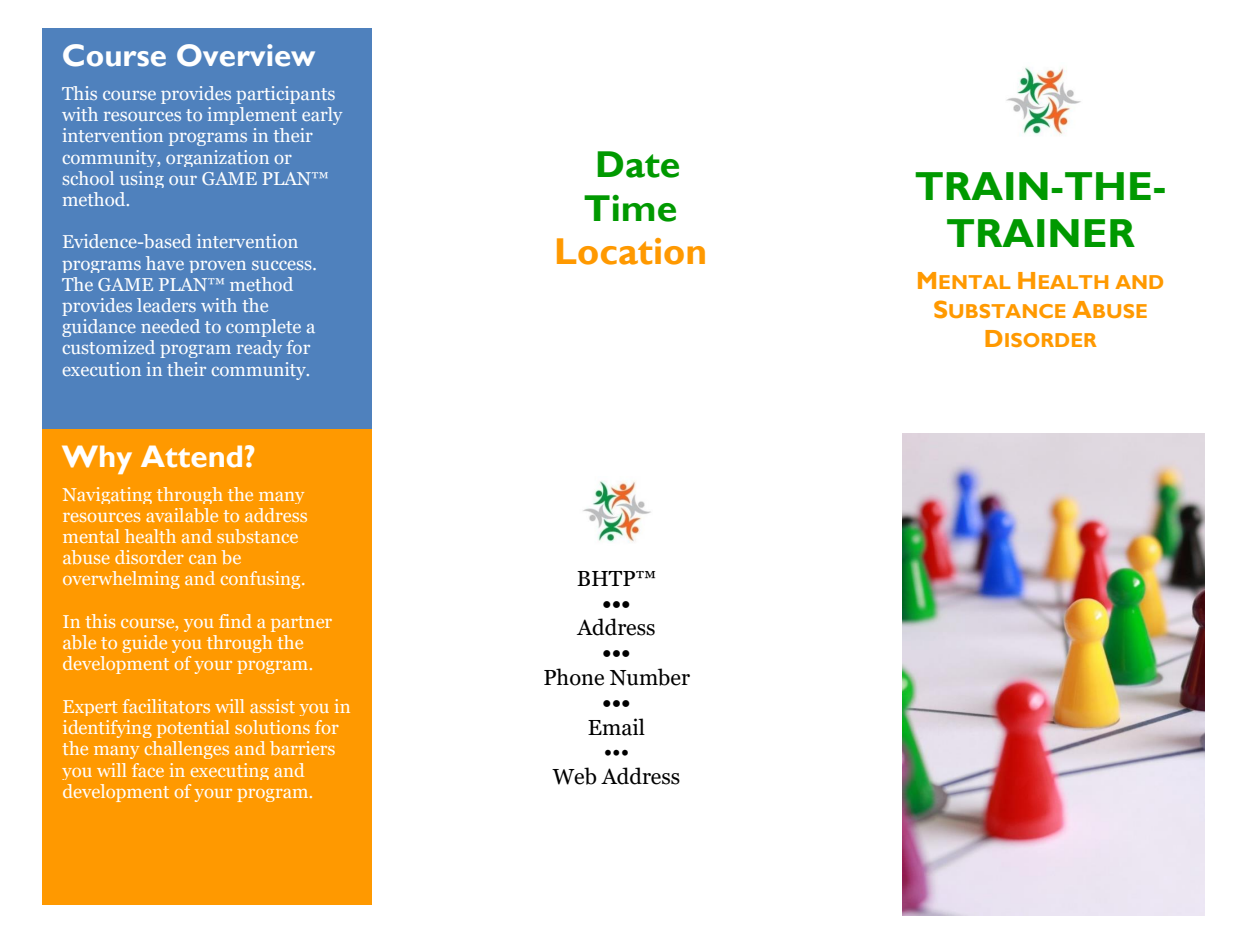  I want to click on partner, so click(301, 624).
